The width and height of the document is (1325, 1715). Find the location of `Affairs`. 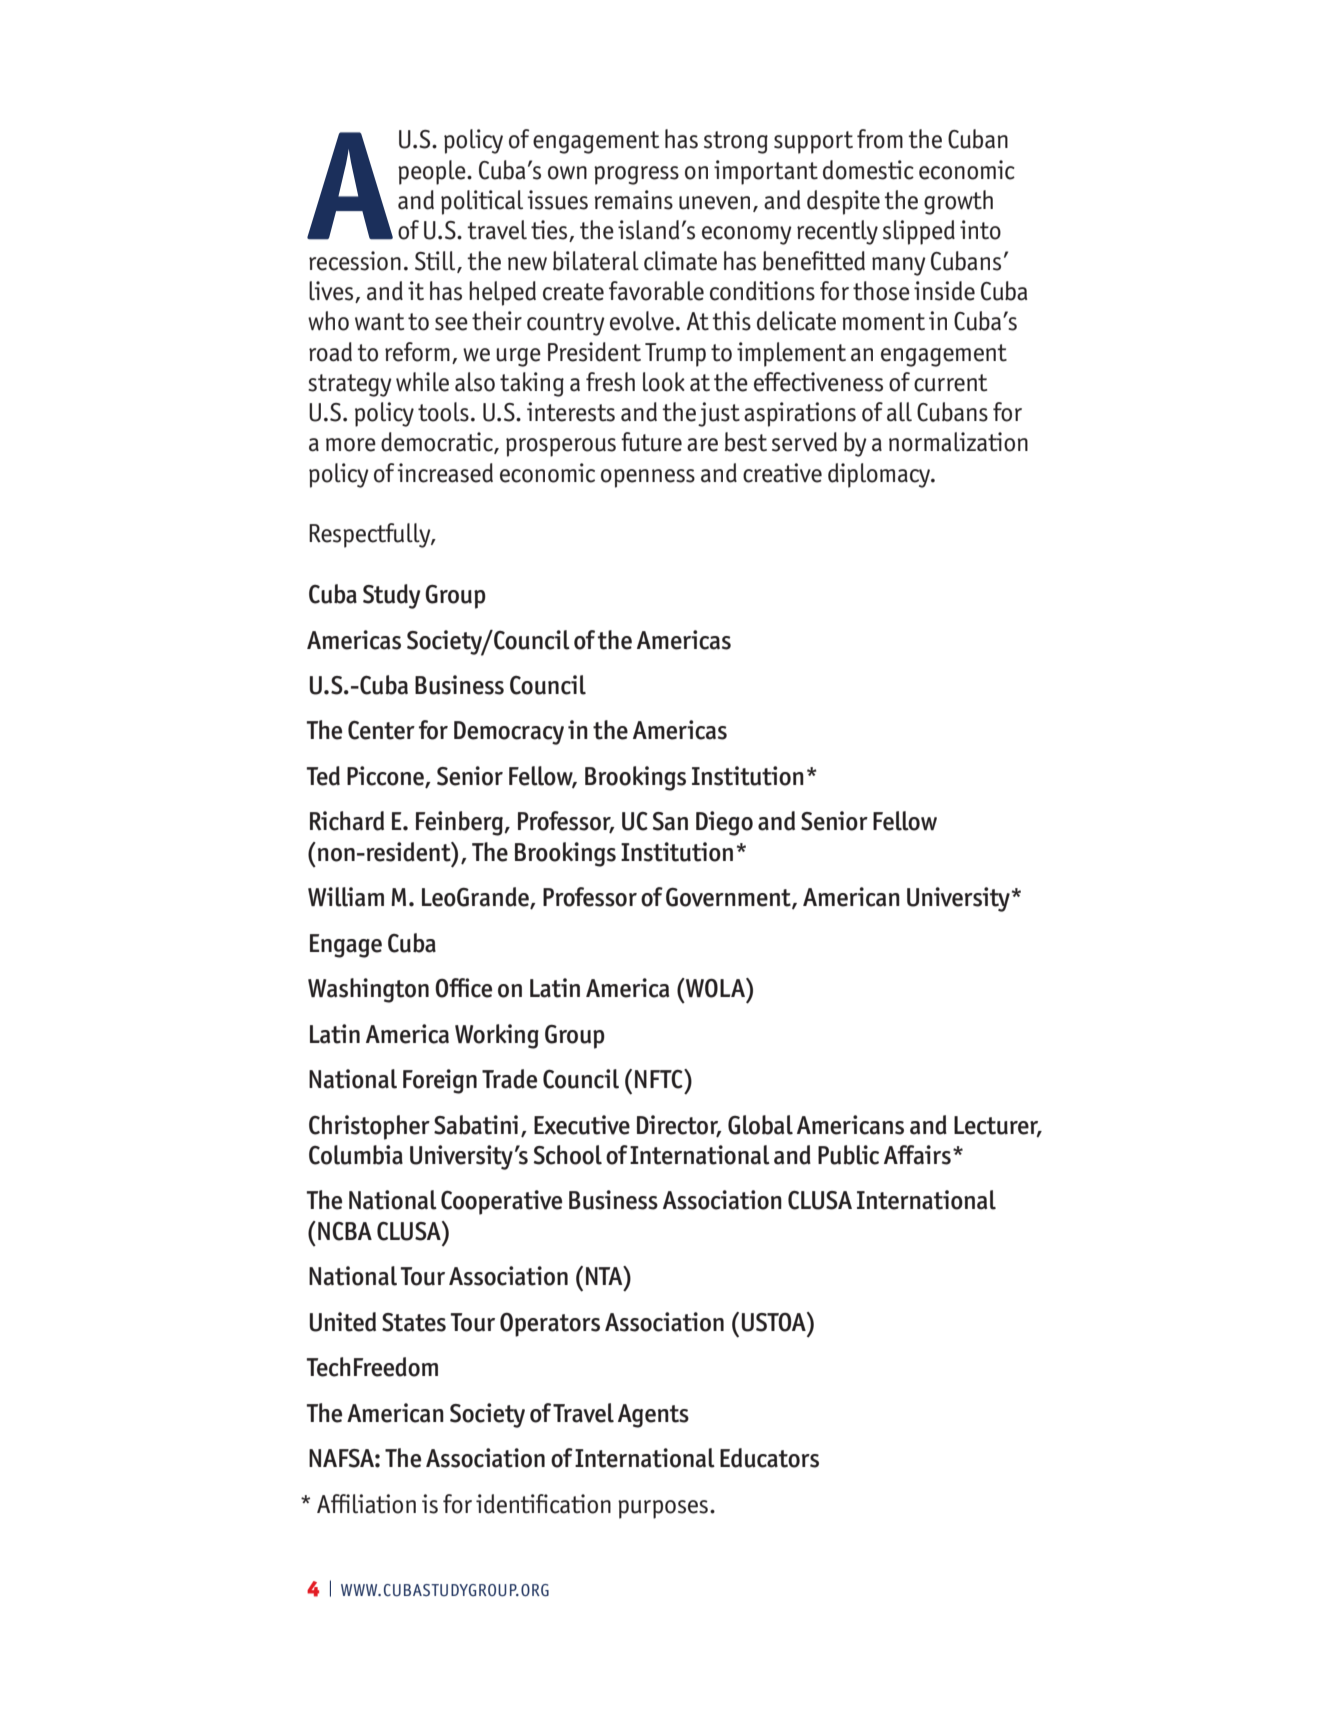

Affairs is located at coordinates (917, 1155).
